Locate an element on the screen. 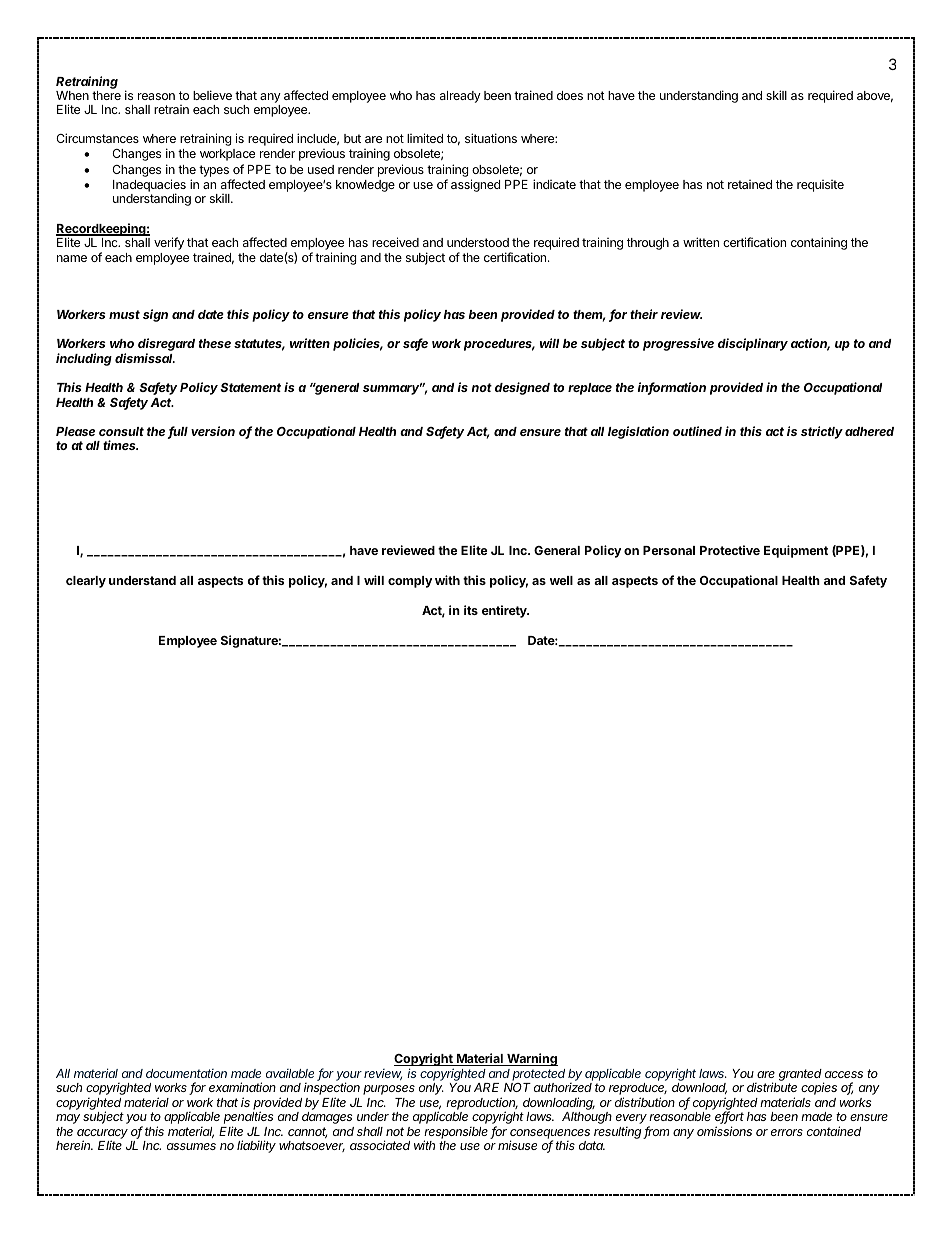 This screenshot has width=952, height=1233. Equipment is located at coordinates (796, 551).
